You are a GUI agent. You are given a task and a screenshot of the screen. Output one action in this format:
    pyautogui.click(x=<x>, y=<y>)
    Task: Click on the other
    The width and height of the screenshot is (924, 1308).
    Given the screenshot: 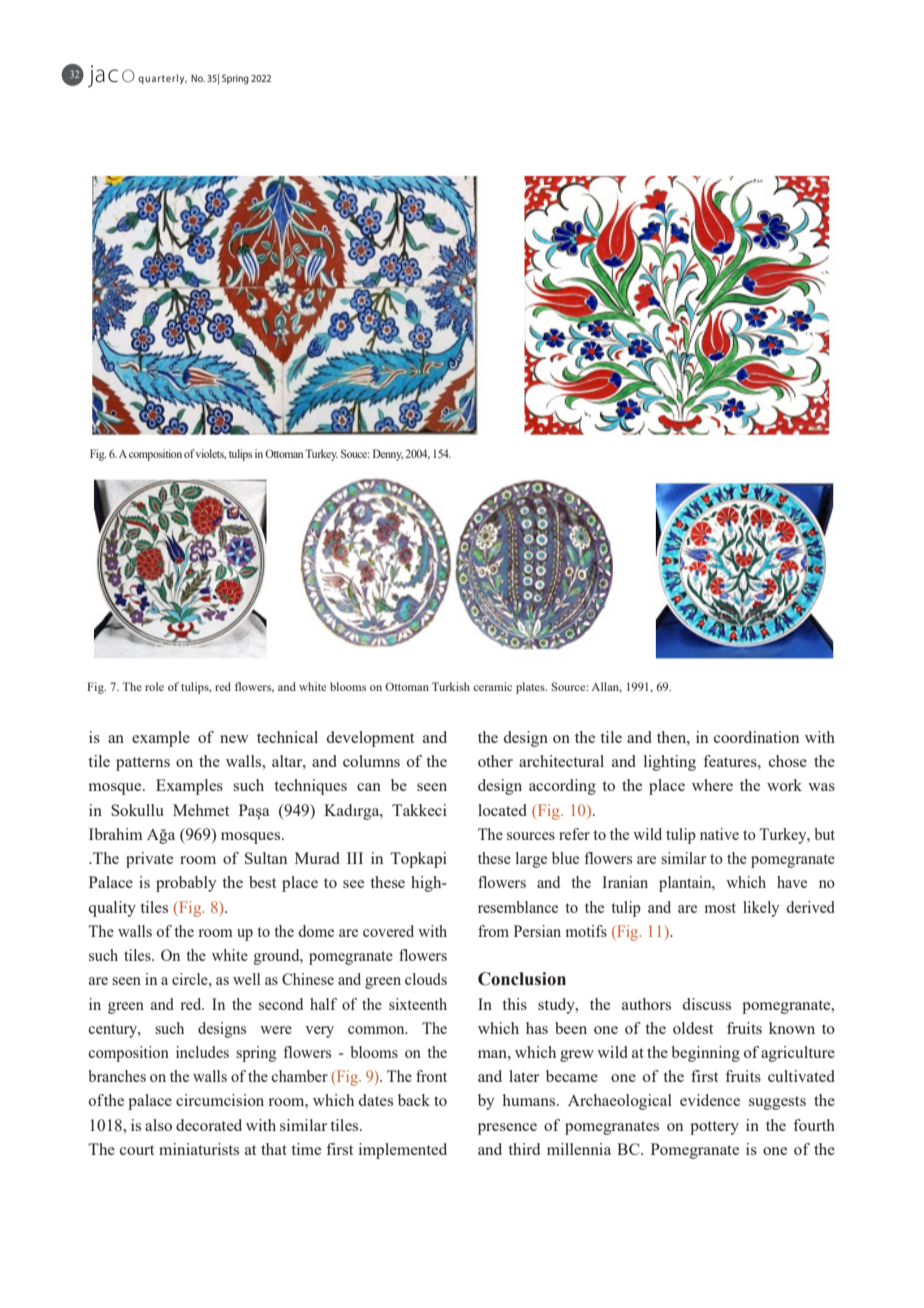 What is the action you would take?
    pyautogui.click(x=495, y=761)
